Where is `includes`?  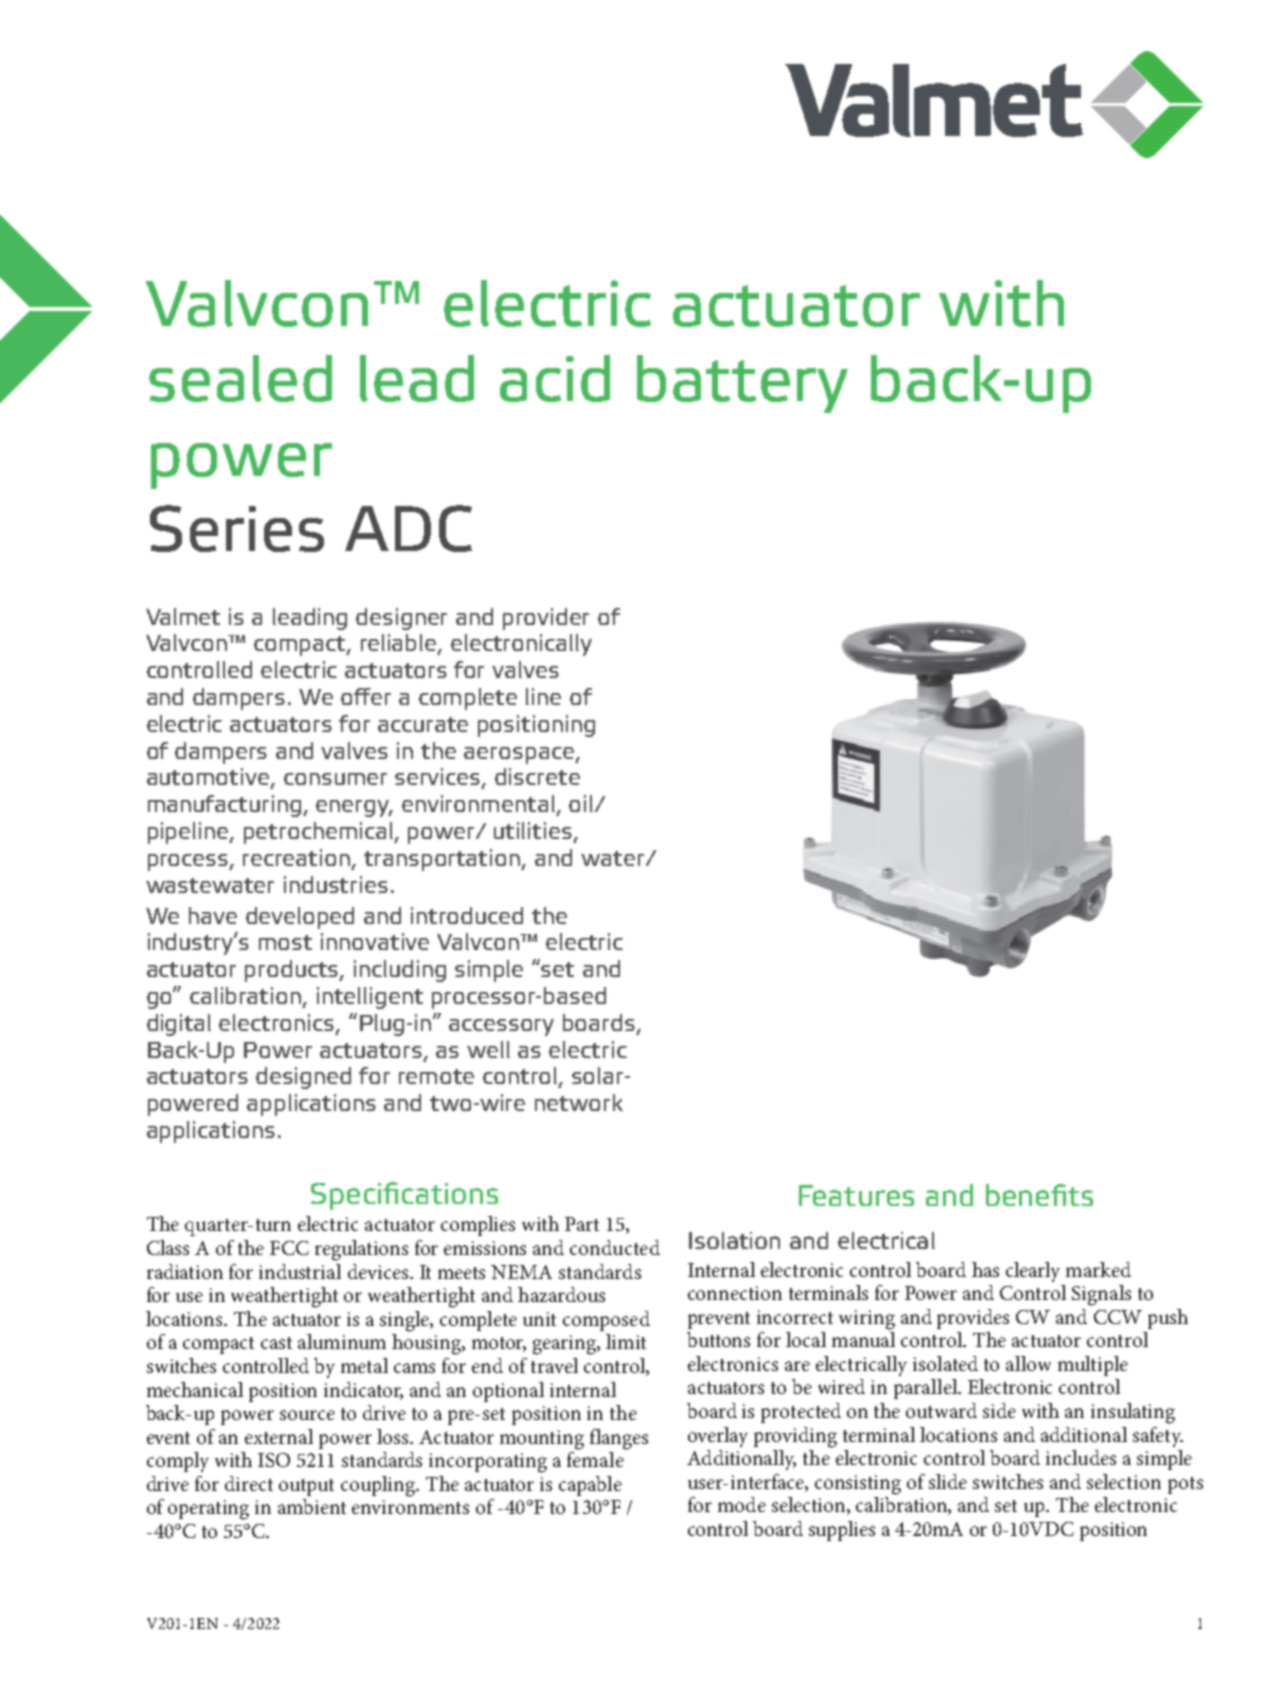 includes is located at coordinates (1081, 1457).
